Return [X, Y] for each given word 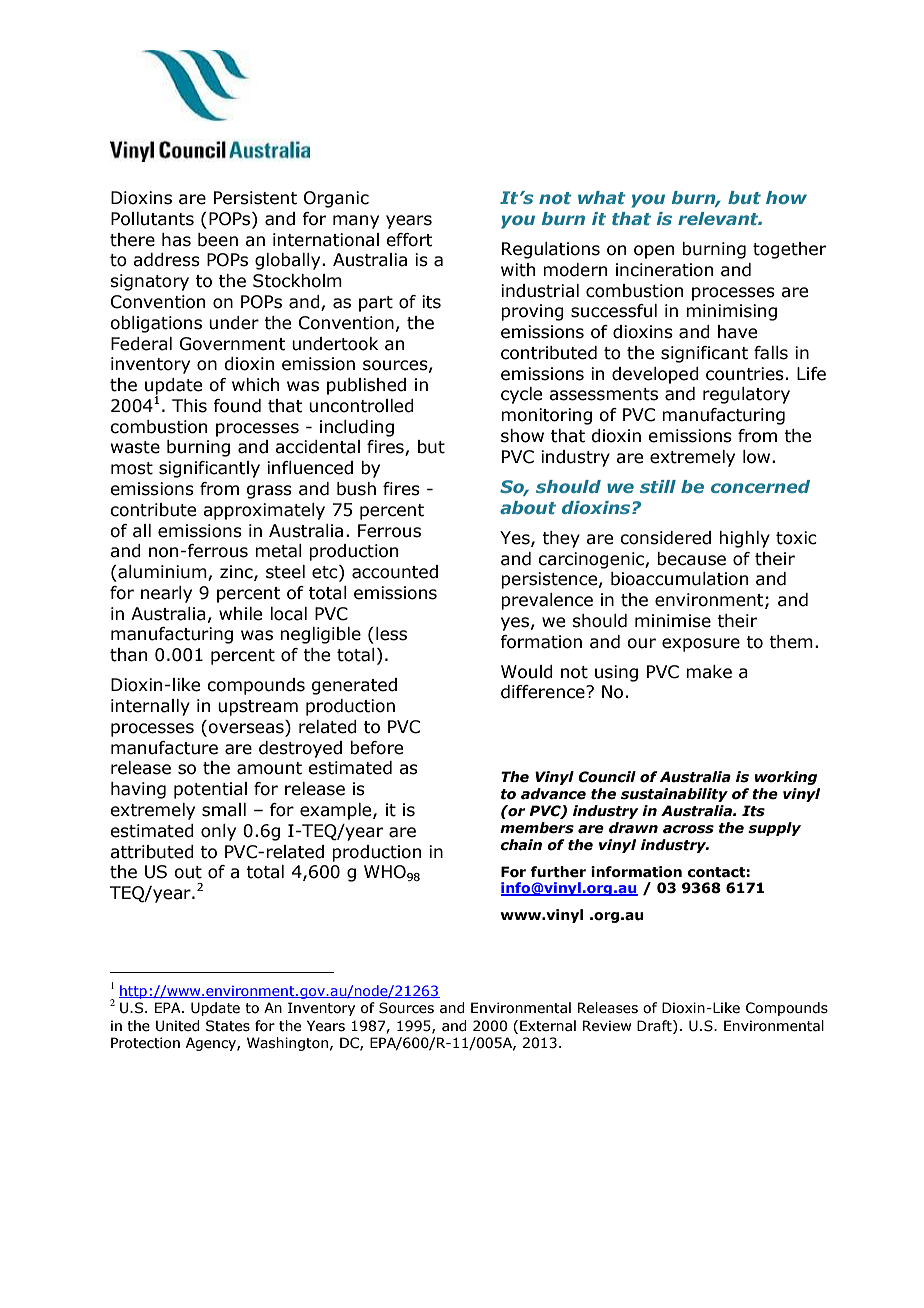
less [391, 634]
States [228, 1026]
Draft [655, 1027]
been [218, 240]
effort [409, 240]
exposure [701, 645]
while [240, 614]
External [548, 1026]
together [789, 250]
